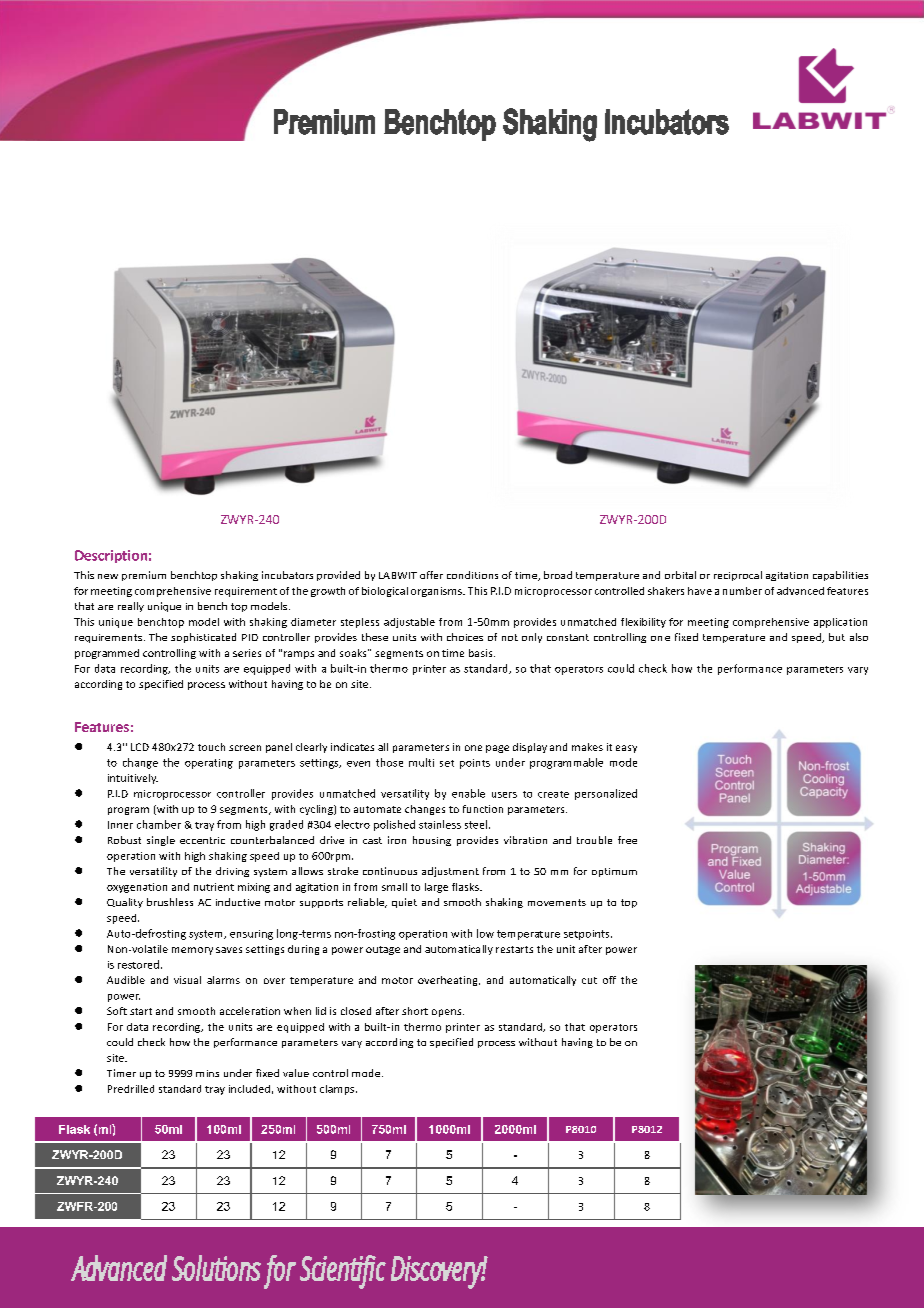 This document has height=1308, width=924. I want to click on page, so click(497, 749).
